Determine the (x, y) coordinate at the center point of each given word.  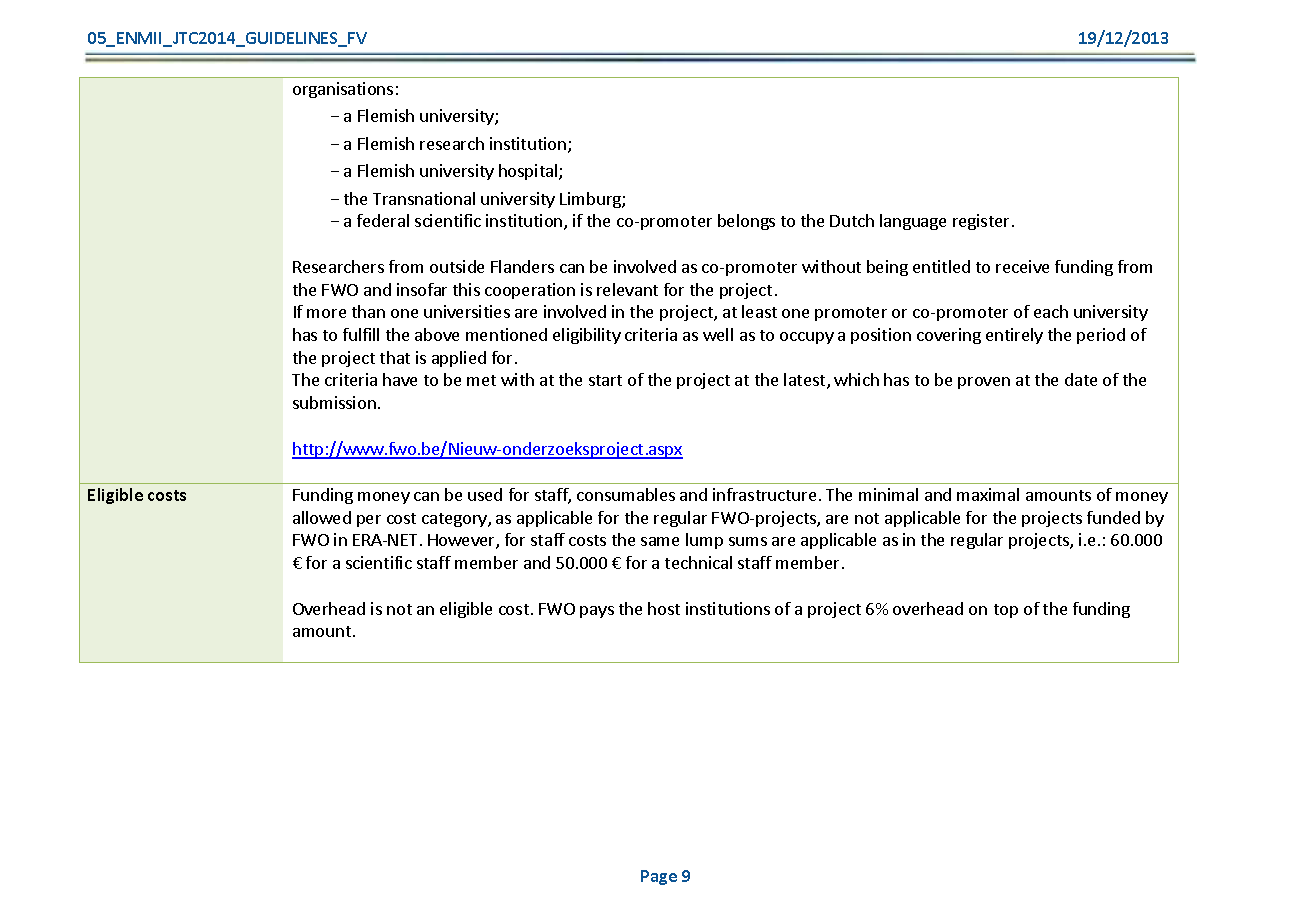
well (718, 334)
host (664, 608)
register (981, 222)
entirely (1014, 336)
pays (597, 612)
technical (698, 562)
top (1006, 611)
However (462, 541)
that (395, 357)
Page (659, 877)
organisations (343, 90)
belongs (746, 222)
